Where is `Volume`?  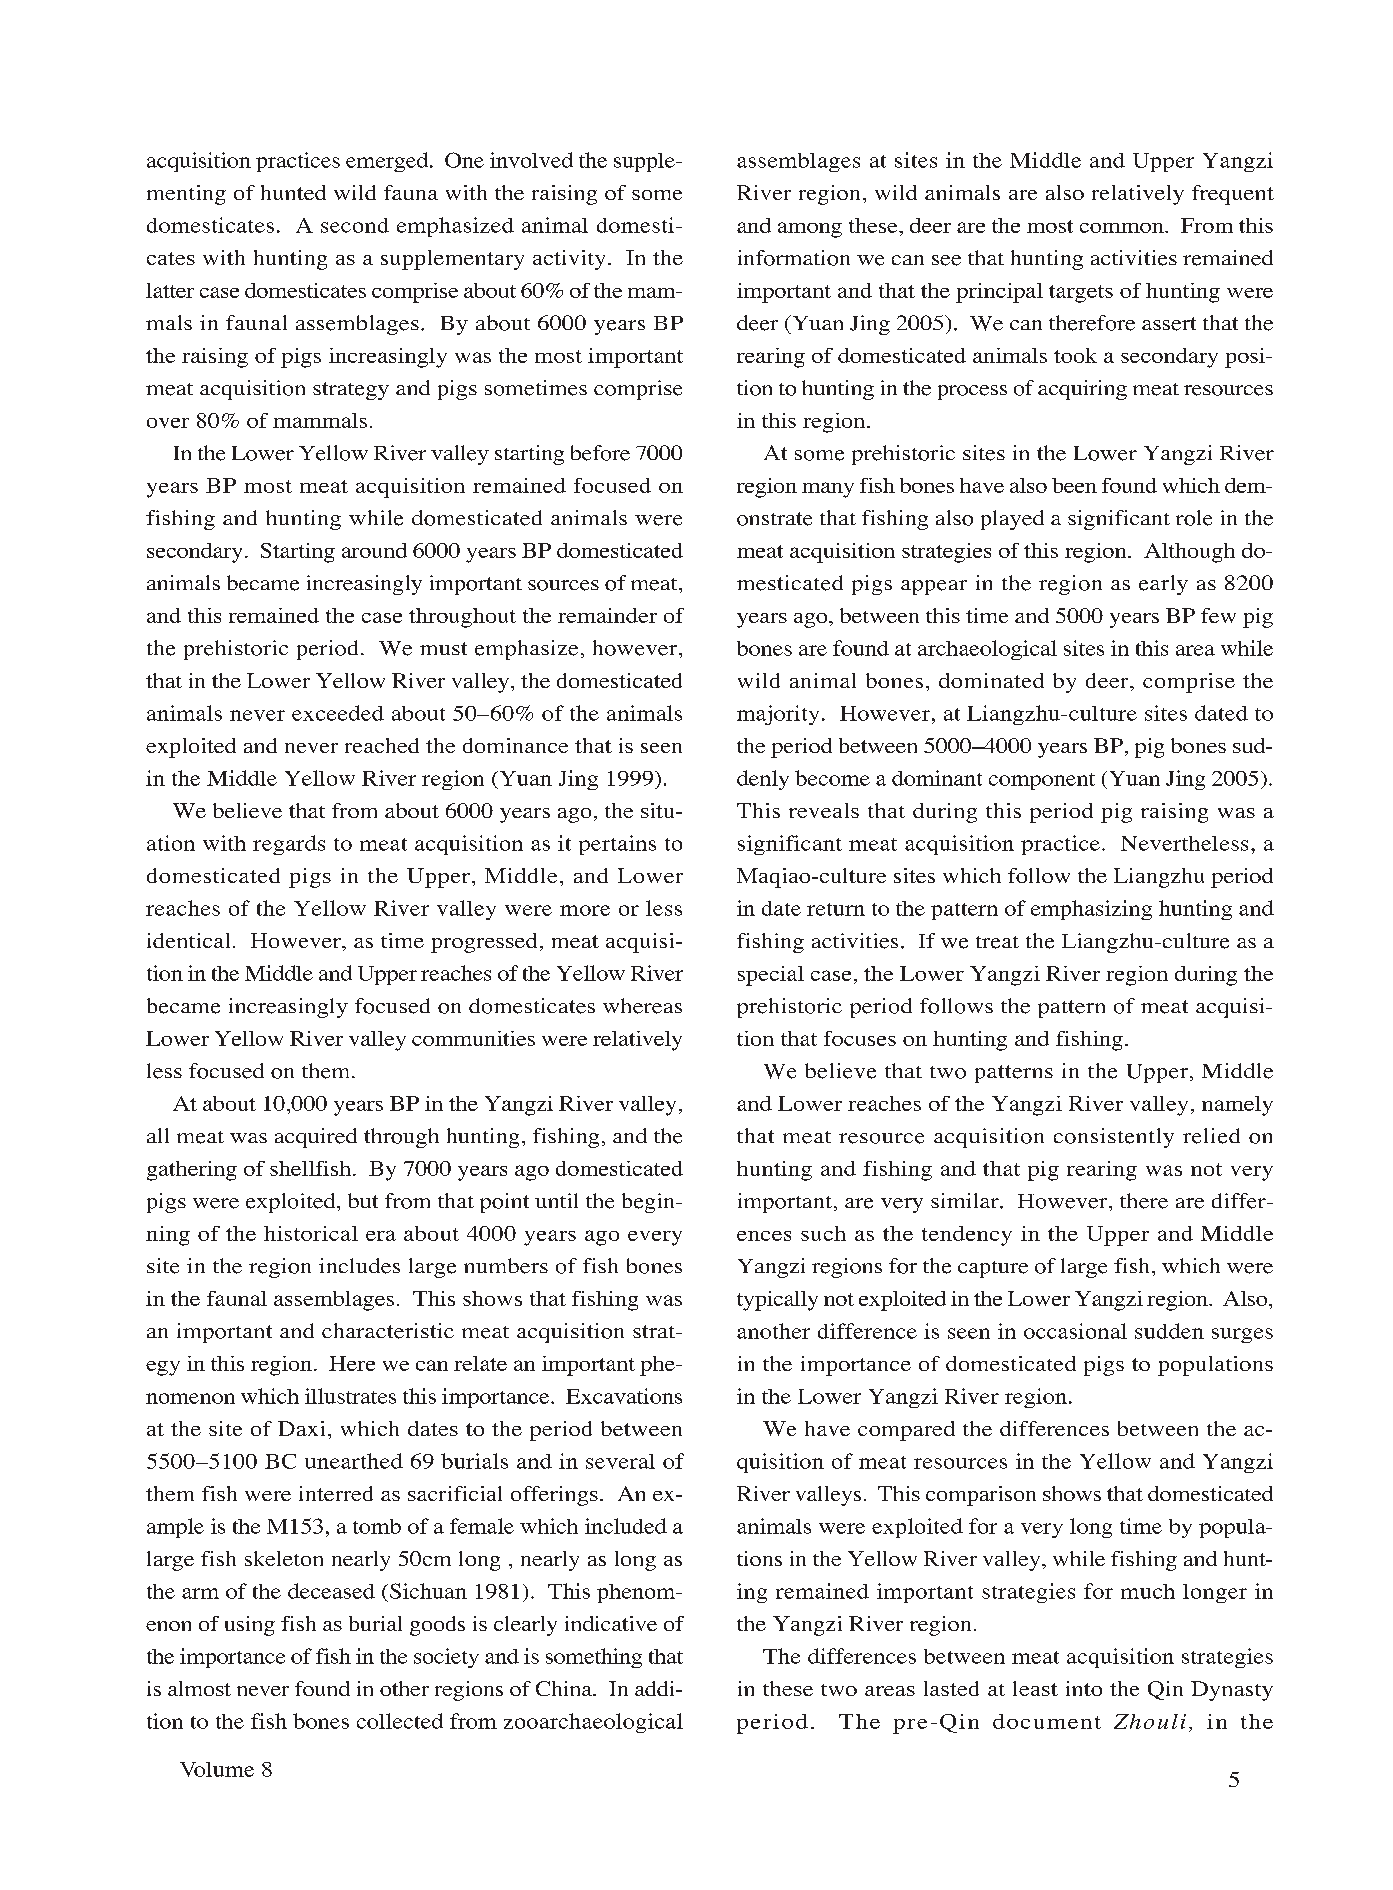
Volume is located at coordinates (217, 1769).
